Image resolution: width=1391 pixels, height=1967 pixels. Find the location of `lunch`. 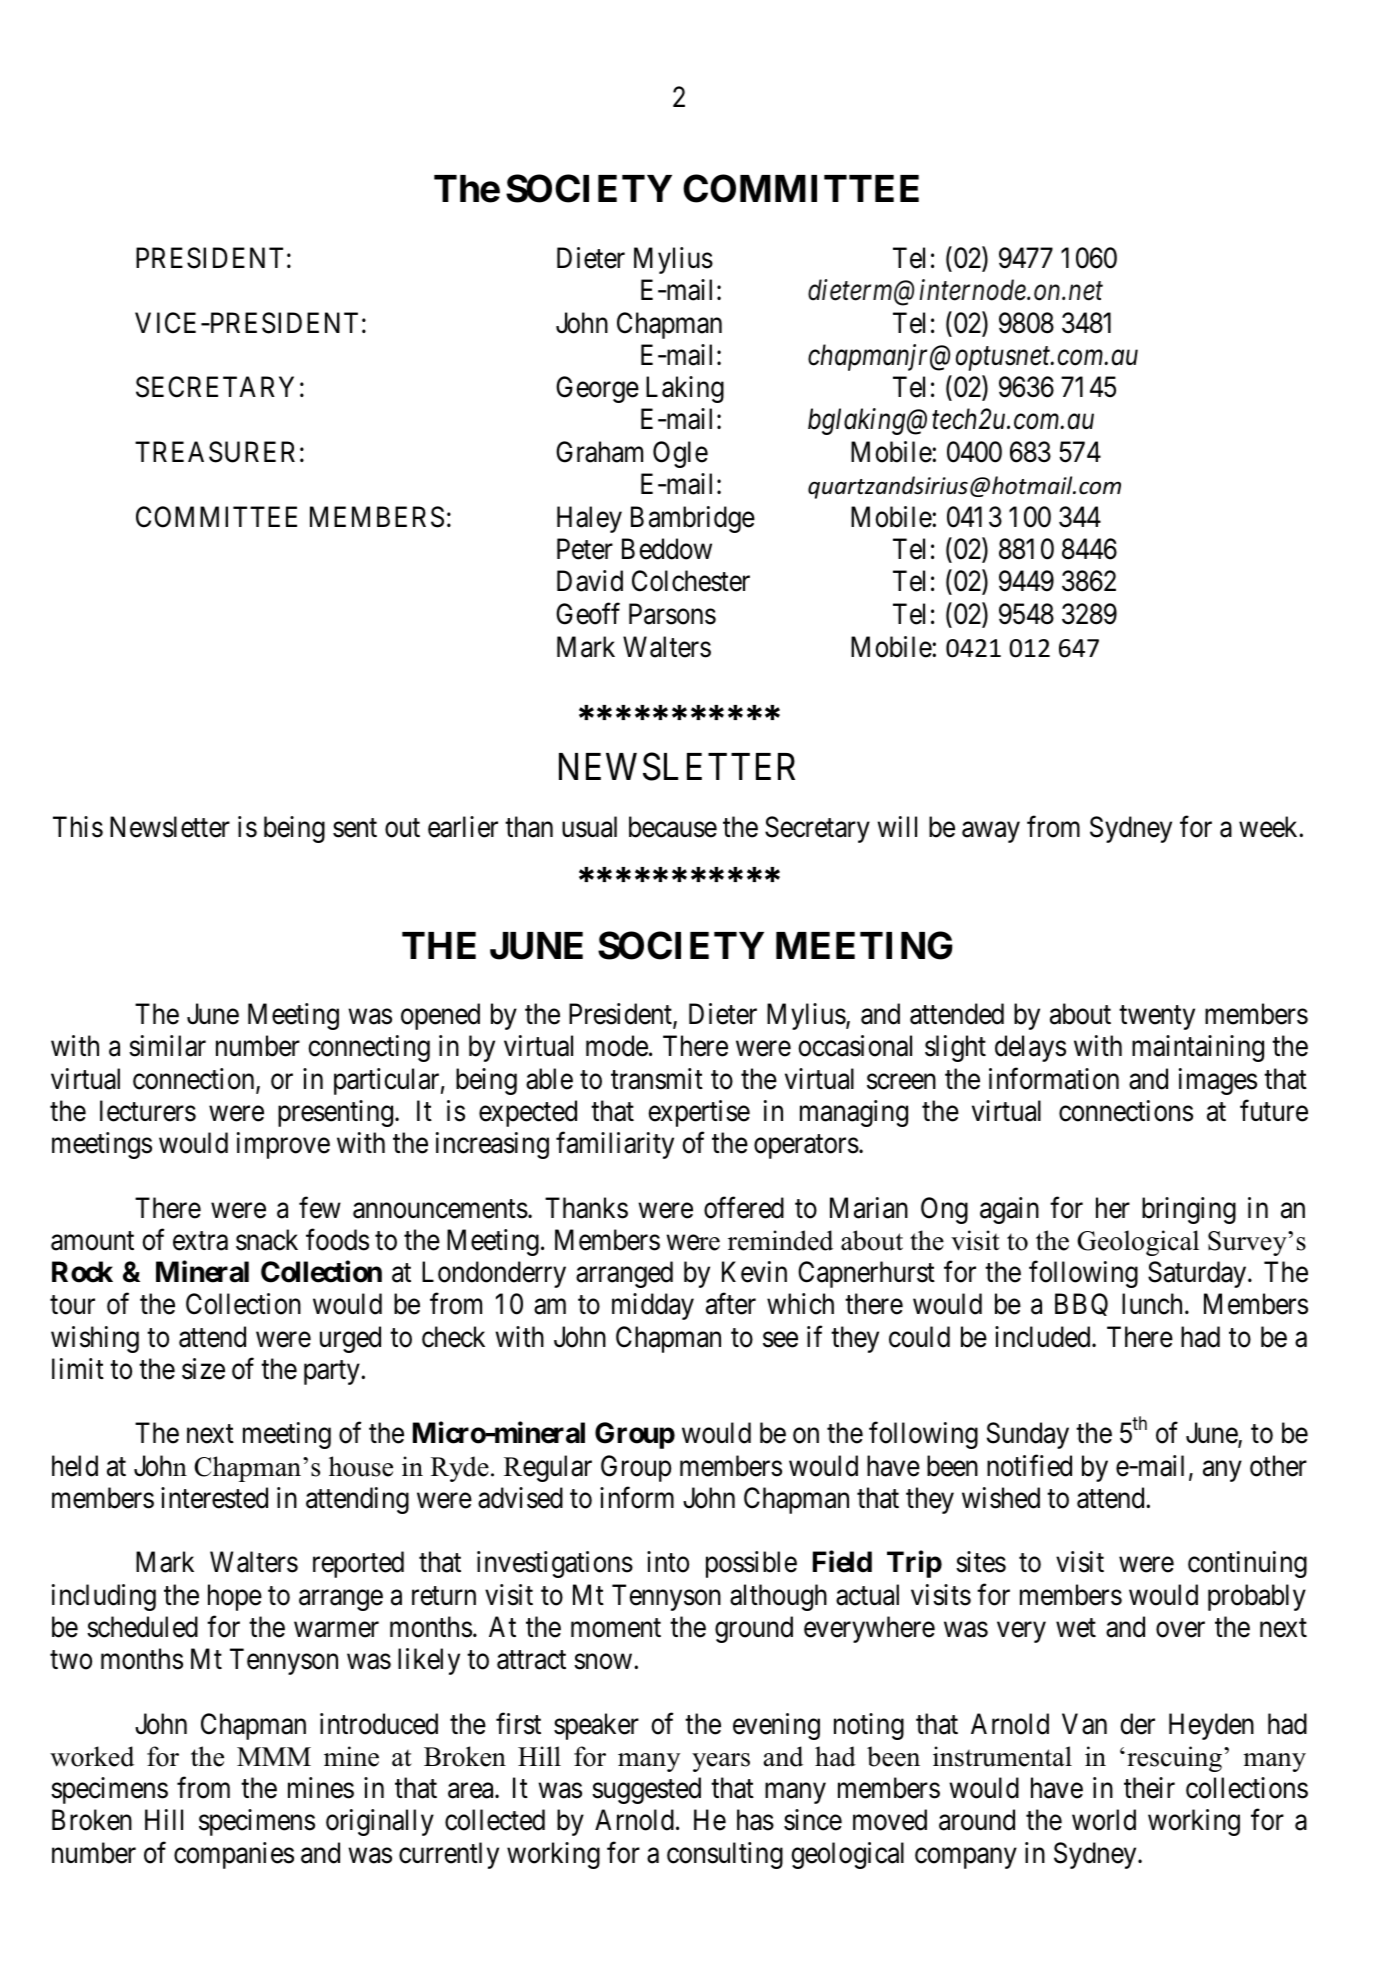

lunch is located at coordinates (1152, 1304).
